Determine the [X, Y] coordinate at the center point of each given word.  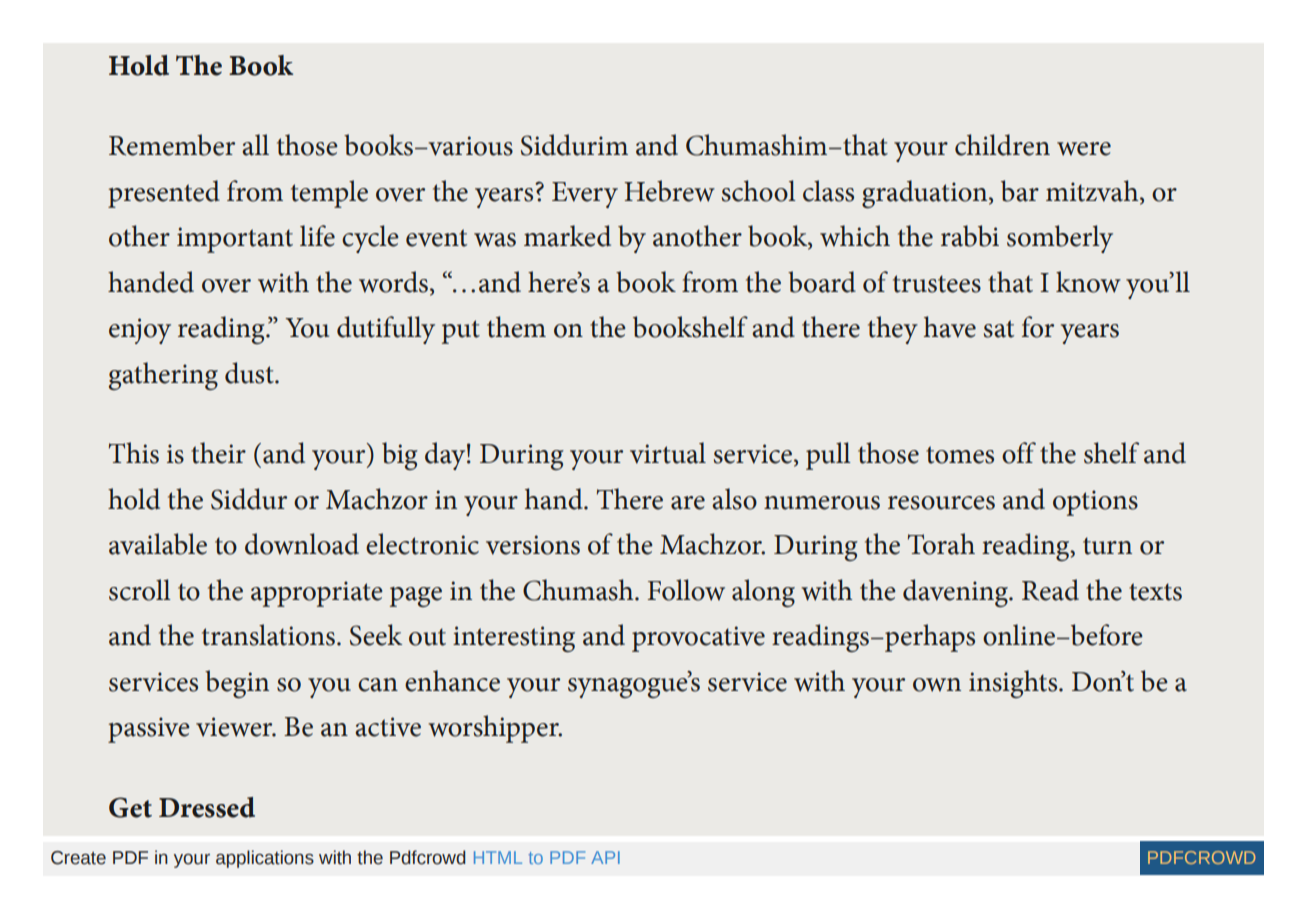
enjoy [140, 331]
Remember [172, 145]
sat [999, 329]
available [158, 544]
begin [237, 684]
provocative [698, 639]
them [516, 327]
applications [265, 859]
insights [1014, 684]
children [1002, 145]
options [1095, 503]
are [688, 503]
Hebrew [669, 191]
